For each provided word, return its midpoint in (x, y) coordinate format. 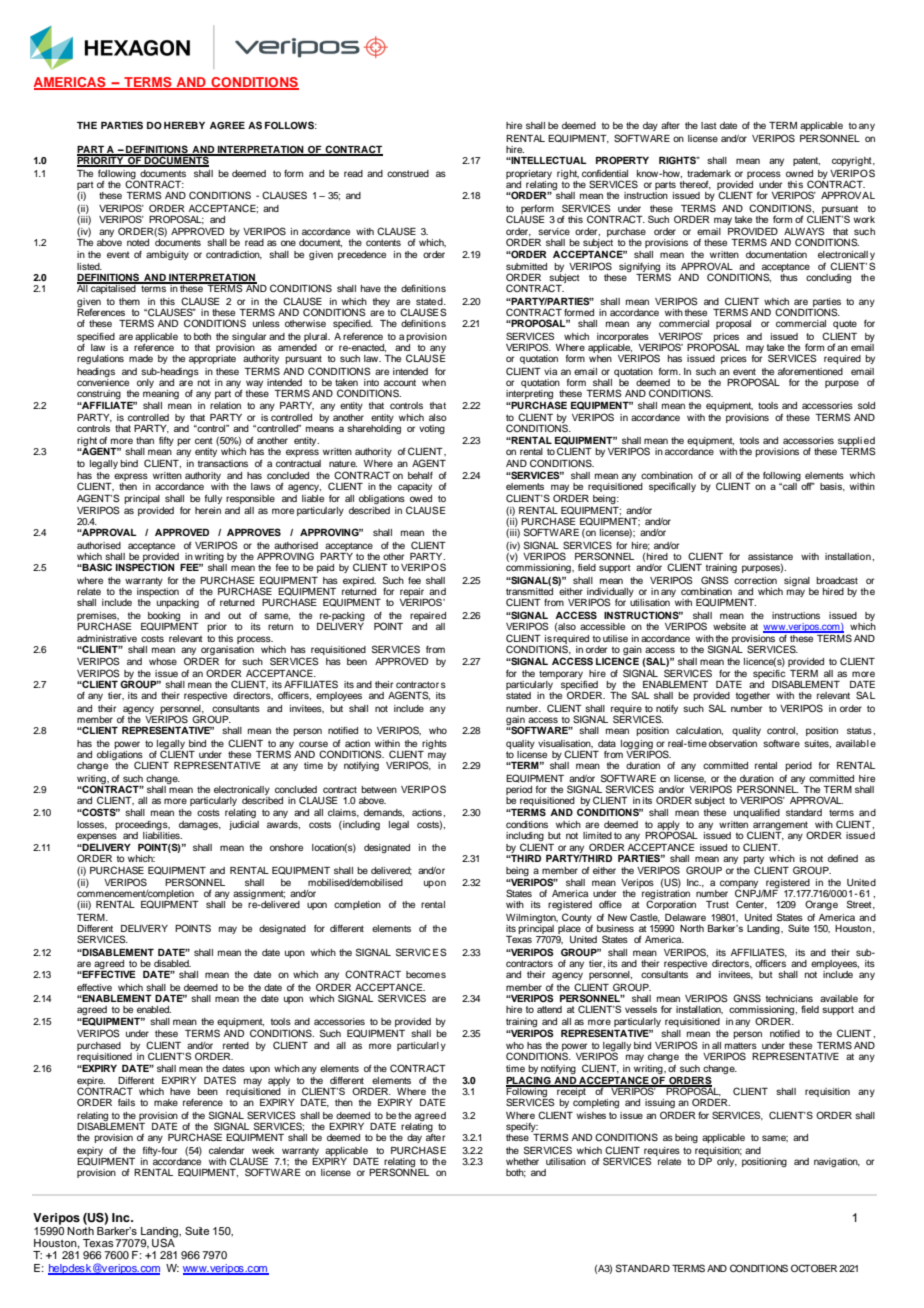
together (753, 696)
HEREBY (184, 125)
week (263, 1150)
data (607, 743)
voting (432, 429)
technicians (789, 998)
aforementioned (810, 371)
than (145, 440)
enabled (154, 1009)
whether (522, 1161)
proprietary (529, 174)
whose (163, 661)
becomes (426, 974)
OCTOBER (814, 1268)
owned (799, 173)
